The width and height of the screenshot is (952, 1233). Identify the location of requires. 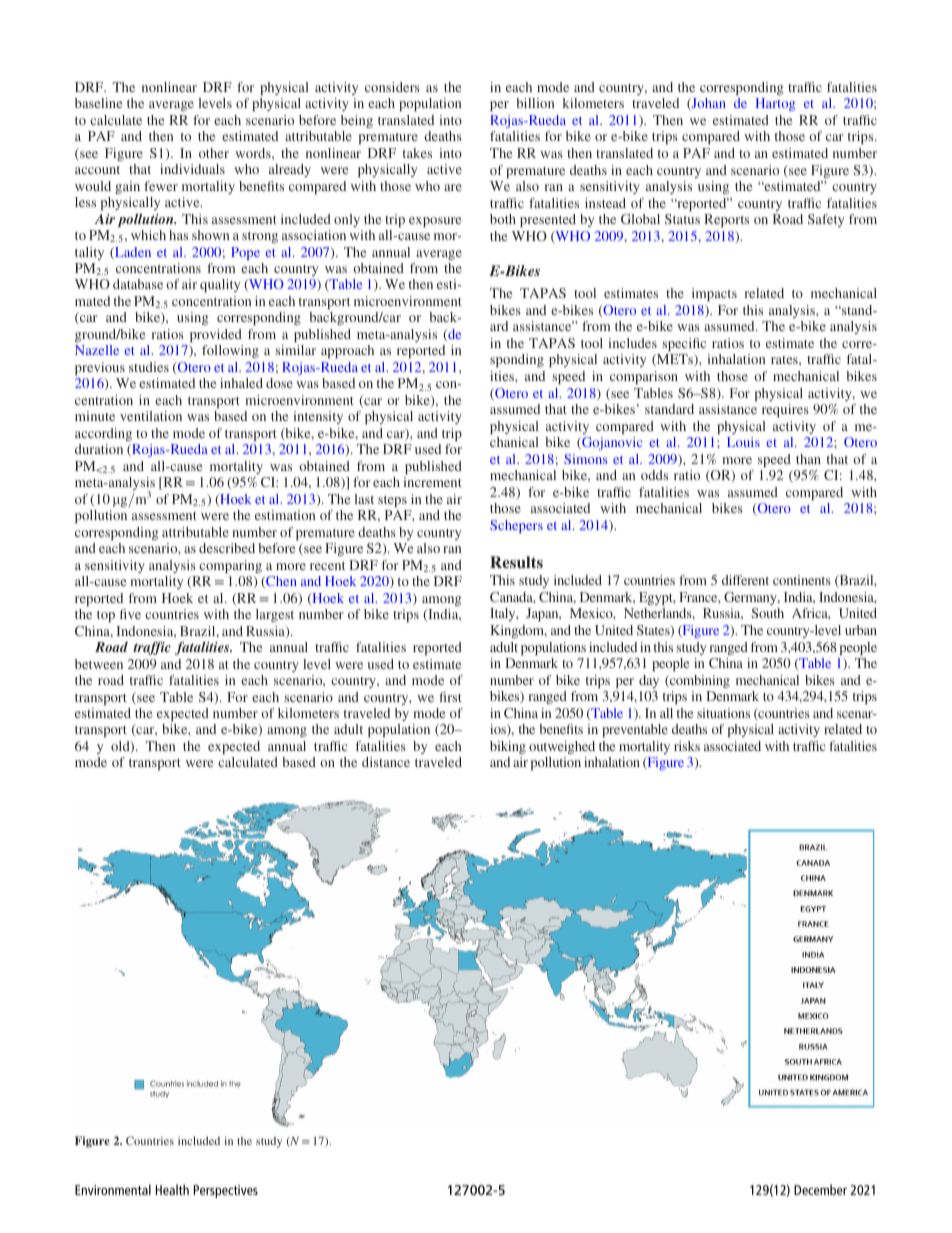
(785, 410).
